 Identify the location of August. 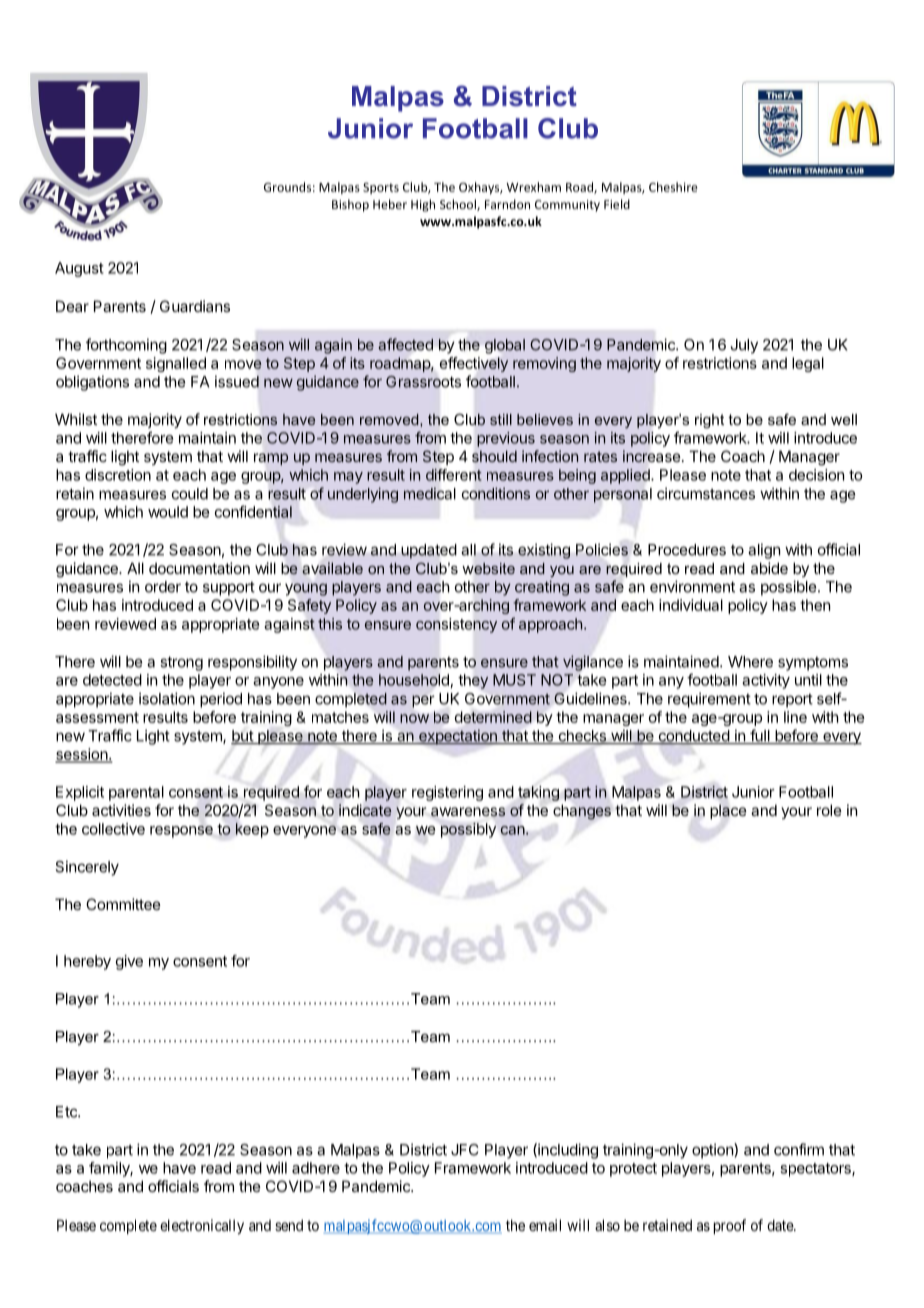
(79, 269).
